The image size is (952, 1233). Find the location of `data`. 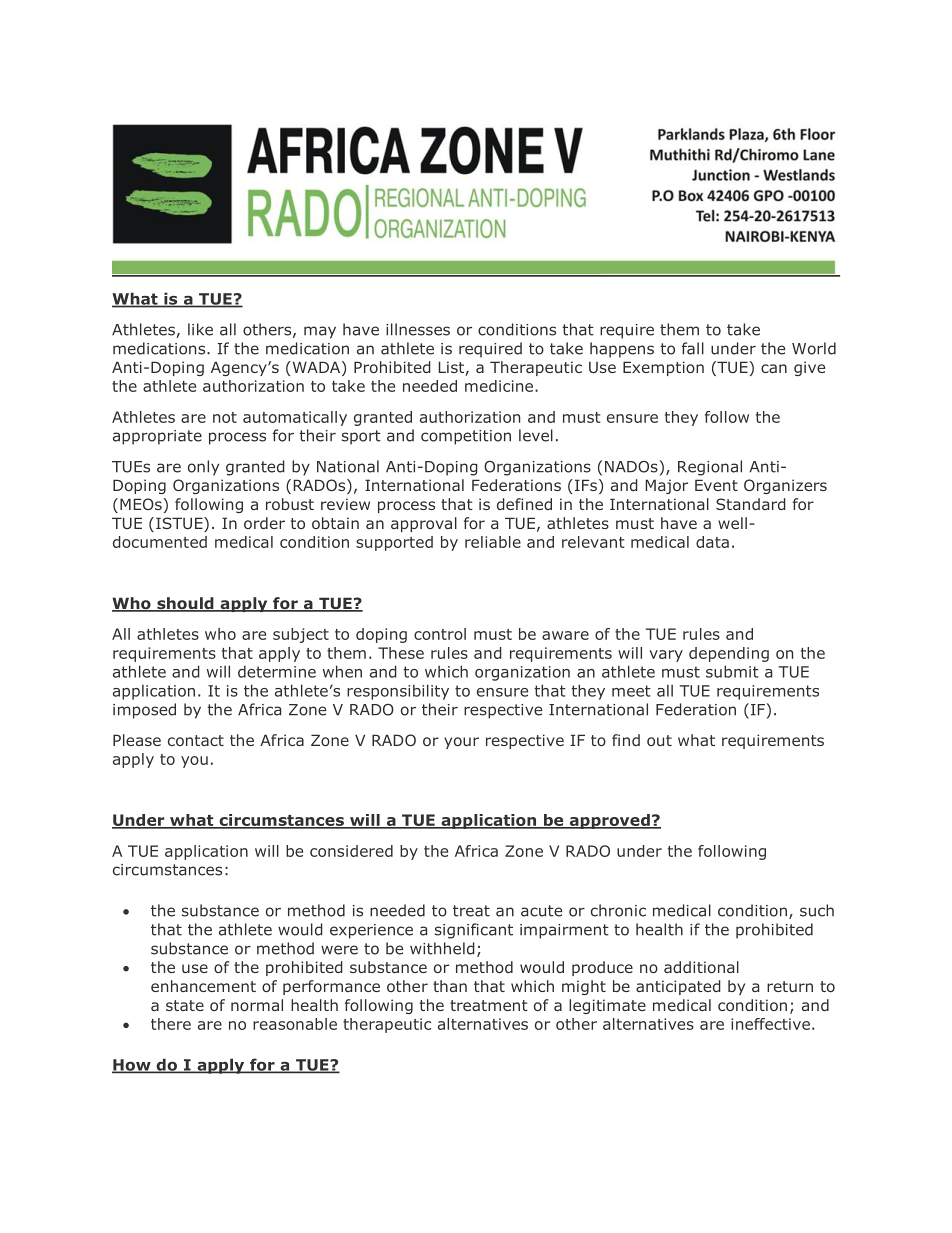

data is located at coordinates (712, 542).
